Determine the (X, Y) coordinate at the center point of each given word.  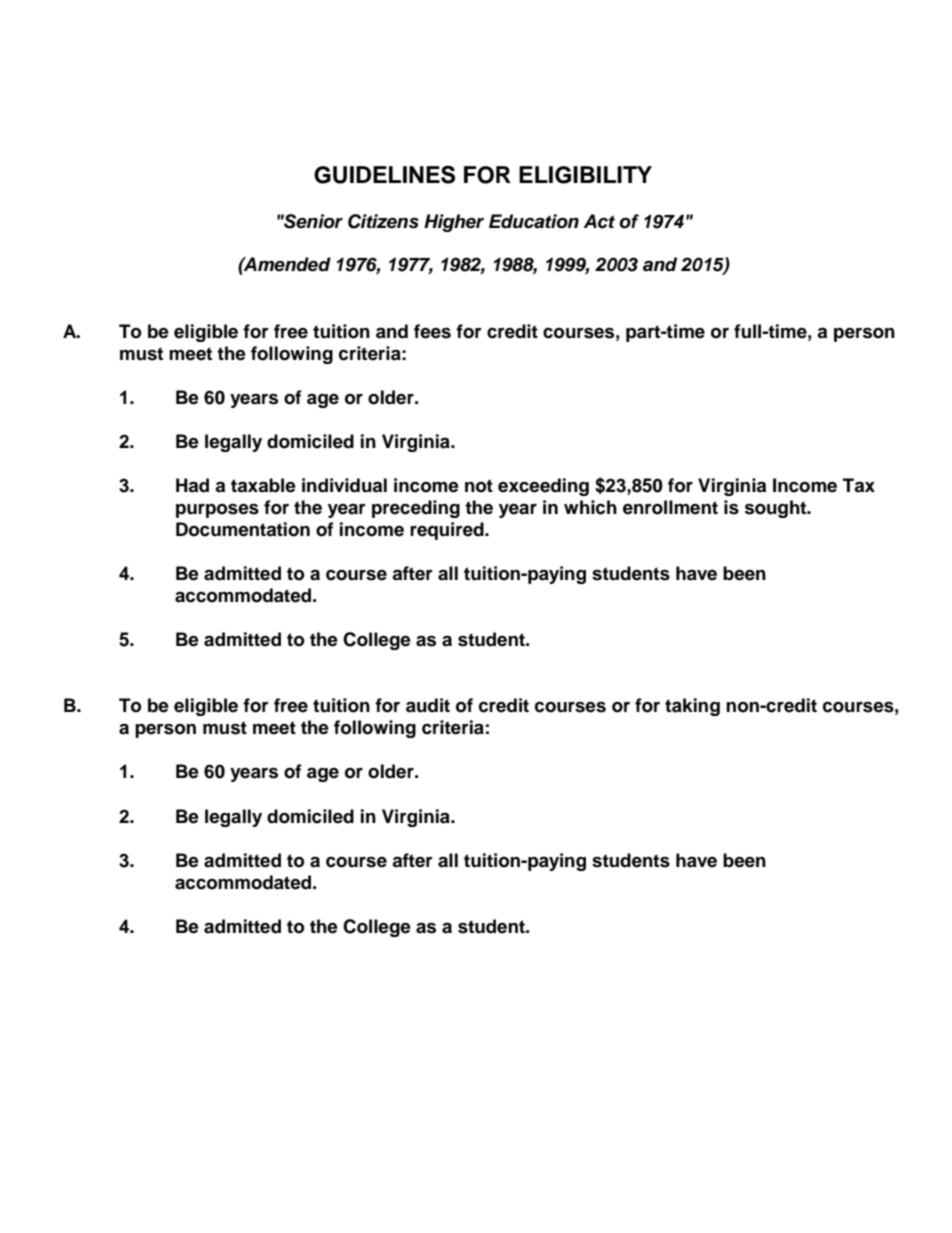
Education (534, 221)
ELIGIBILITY (585, 175)
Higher (454, 223)
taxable (263, 485)
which (590, 507)
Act (599, 221)
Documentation (243, 529)
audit (428, 705)
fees (432, 331)
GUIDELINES (384, 174)
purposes (217, 511)
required (448, 531)
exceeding (543, 487)
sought (777, 509)
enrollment (670, 507)
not (479, 486)
